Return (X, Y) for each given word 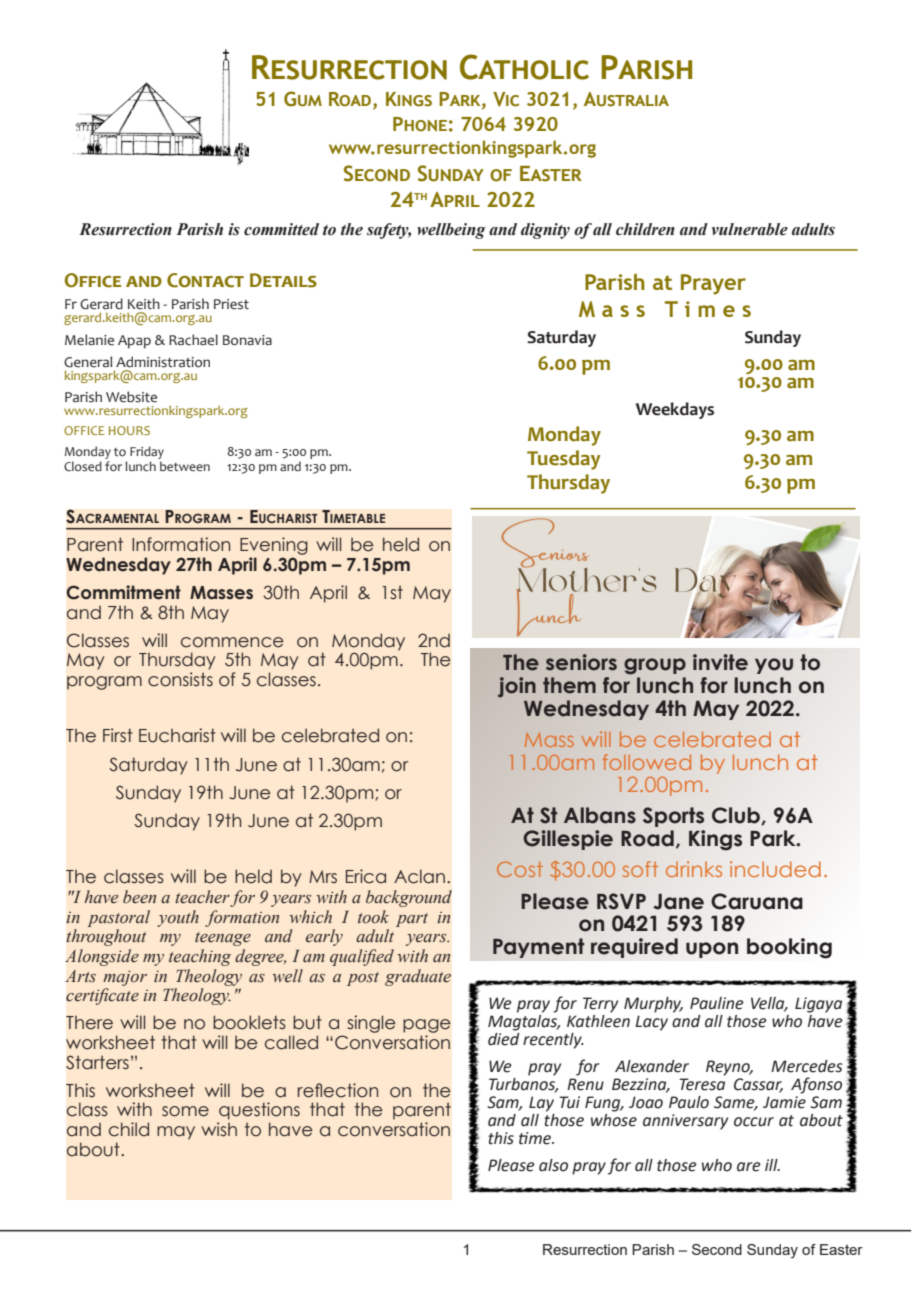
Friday (147, 452)
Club (737, 816)
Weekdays (675, 410)
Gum (303, 99)
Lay (541, 1104)
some (185, 1111)
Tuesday (564, 460)
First (118, 735)
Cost (520, 869)
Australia (626, 99)
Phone (420, 124)
